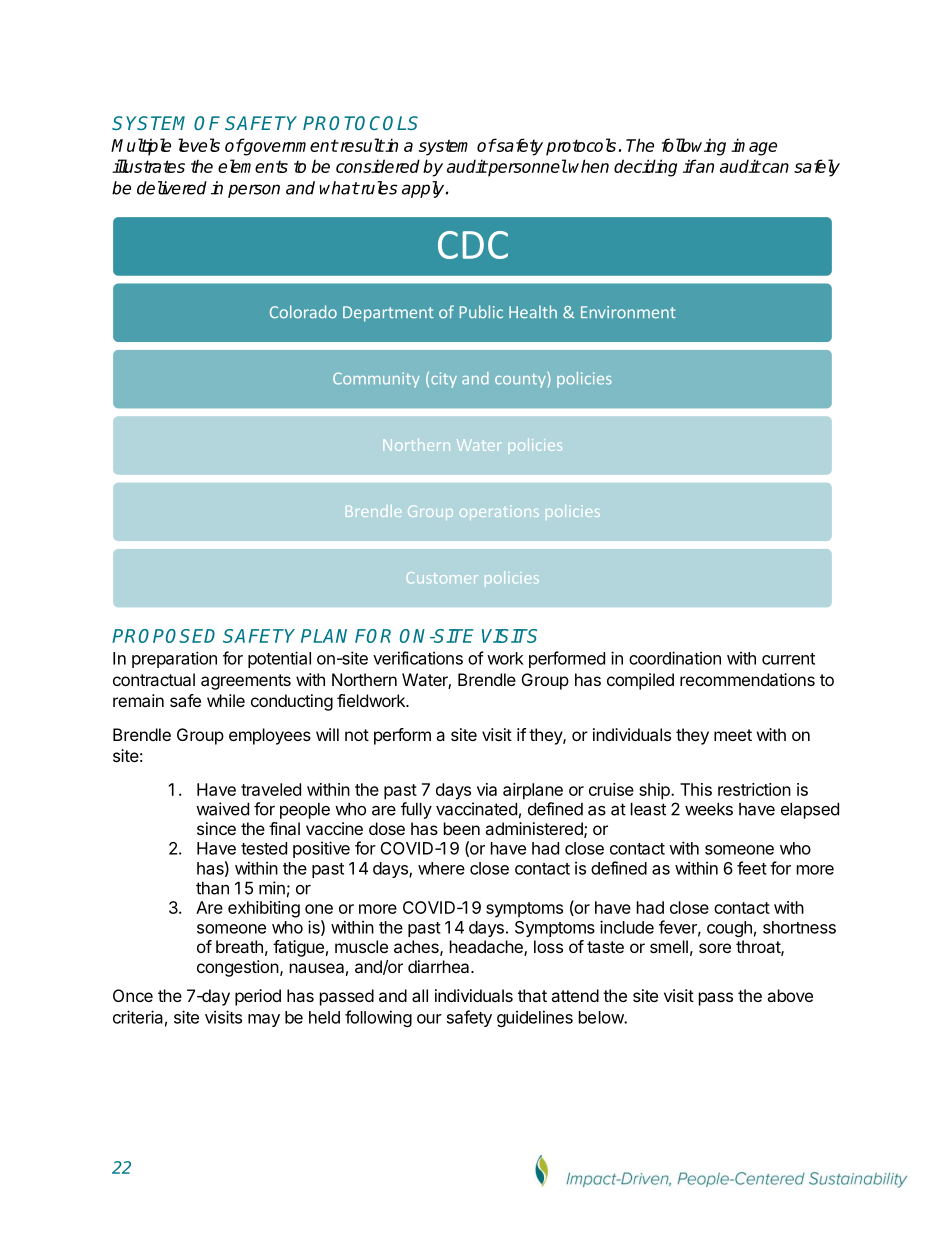 The width and height of the screenshot is (952, 1233). What do you see at coordinates (733, 735) in the screenshot?
I see `meet` at bounding box center [733, 735].
